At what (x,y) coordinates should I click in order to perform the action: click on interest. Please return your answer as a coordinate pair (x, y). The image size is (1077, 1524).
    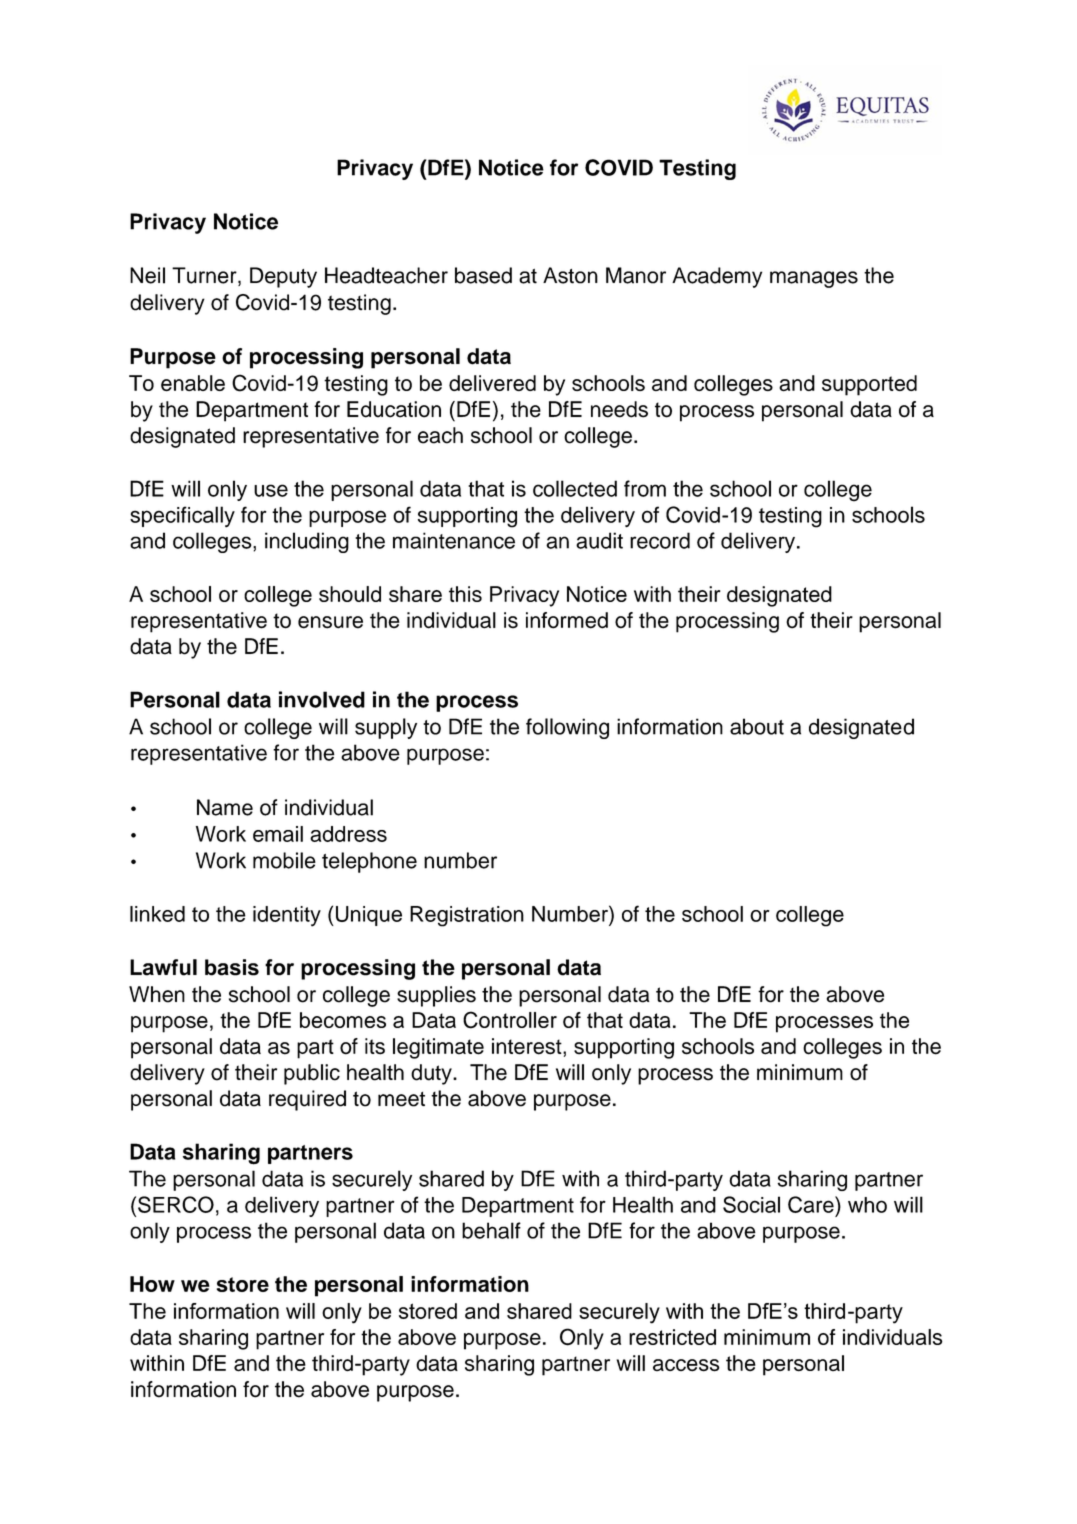
    Looking at the image, I should click on (528, 1046).
